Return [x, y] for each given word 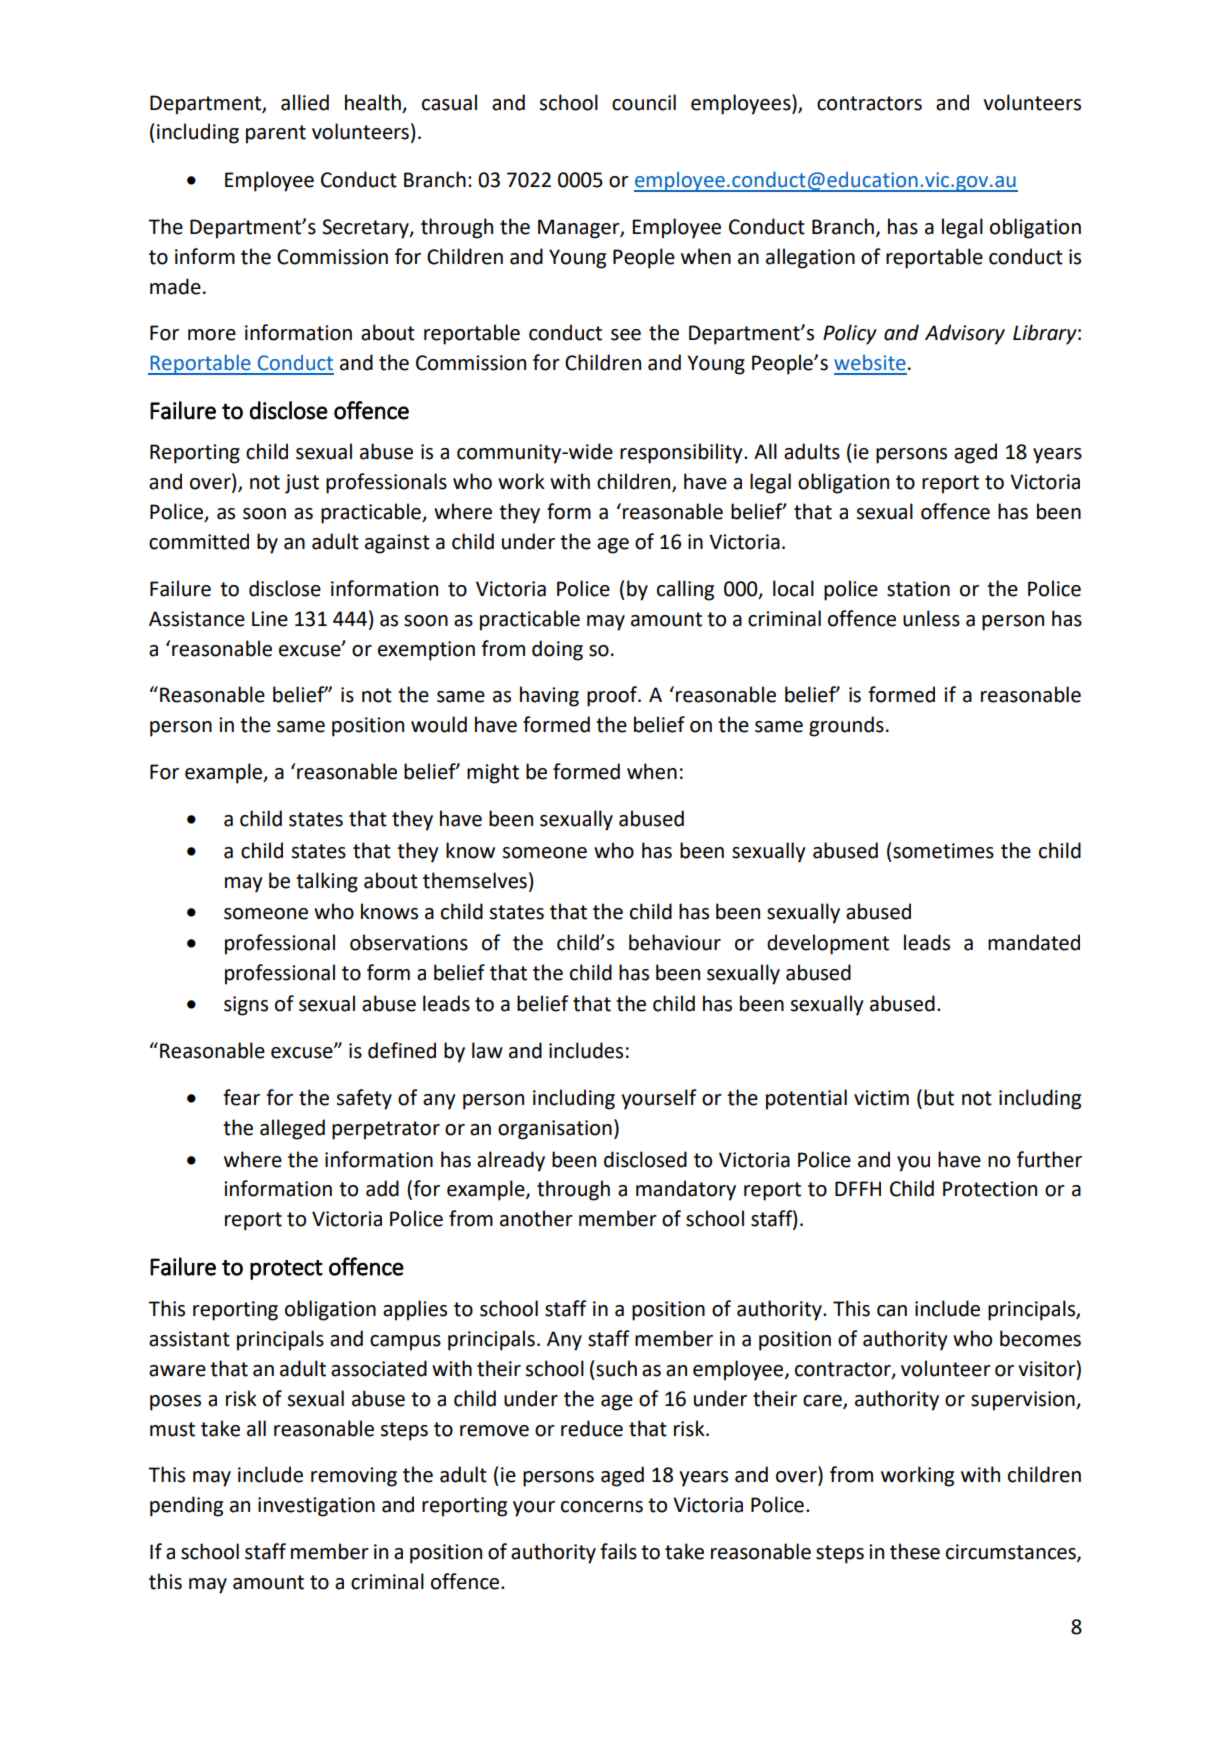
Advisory [965, 334]
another [536, 1218]
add [382, 1188]
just [302, 484]
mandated [1034, 942]
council [644, 102]
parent [276, 134]
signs [246, 1006]
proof [613, 696]
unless [931, 618]
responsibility [682, 453]
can [892, 1311]
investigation [316, 1507]
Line [270, 619]
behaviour [675, 942]
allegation [810, 258]
